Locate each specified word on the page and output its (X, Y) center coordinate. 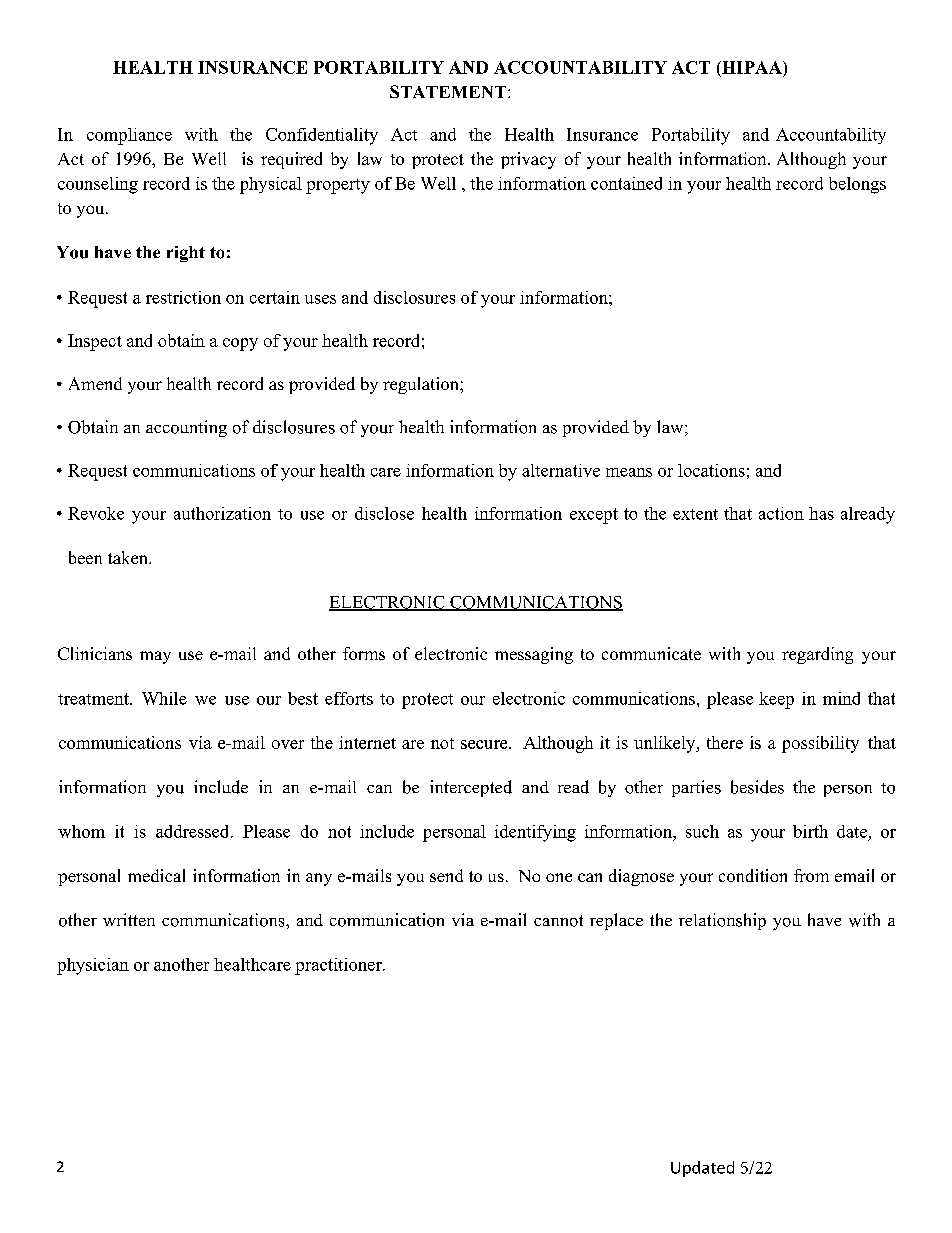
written (129, 919)
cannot (558, 921)
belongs (857, 185)
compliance (129, 136)
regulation (422, 385)
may (155, 657)
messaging (534, 655)
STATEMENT (448, 91)
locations (711, 470)
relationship (722, 921)
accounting (186, 428)
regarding (817, 655)
